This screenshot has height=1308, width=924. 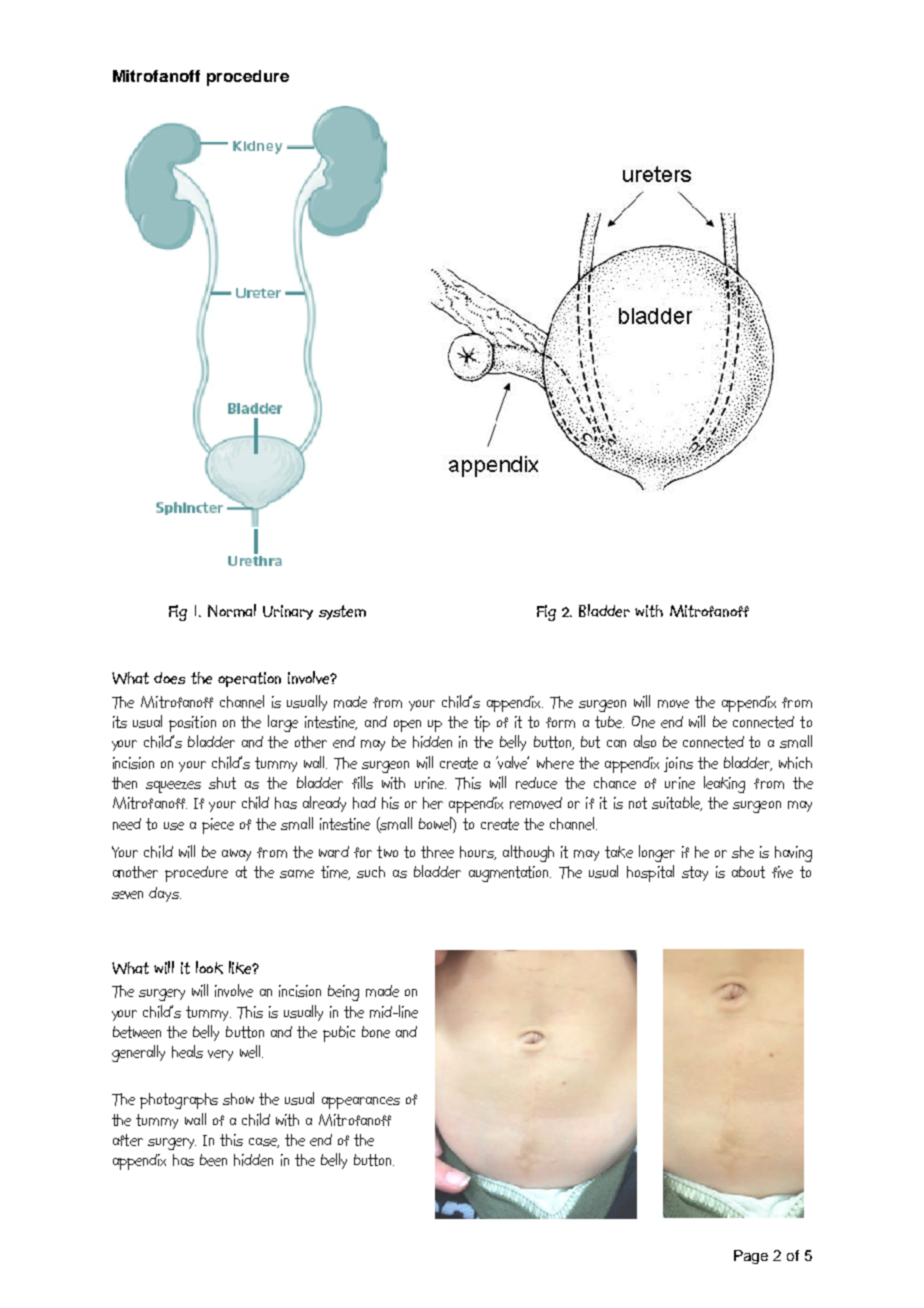 What do you see at coordinates (264, 1143) in the screenshot?
I see `case` at bounding box center [264, 1143].
